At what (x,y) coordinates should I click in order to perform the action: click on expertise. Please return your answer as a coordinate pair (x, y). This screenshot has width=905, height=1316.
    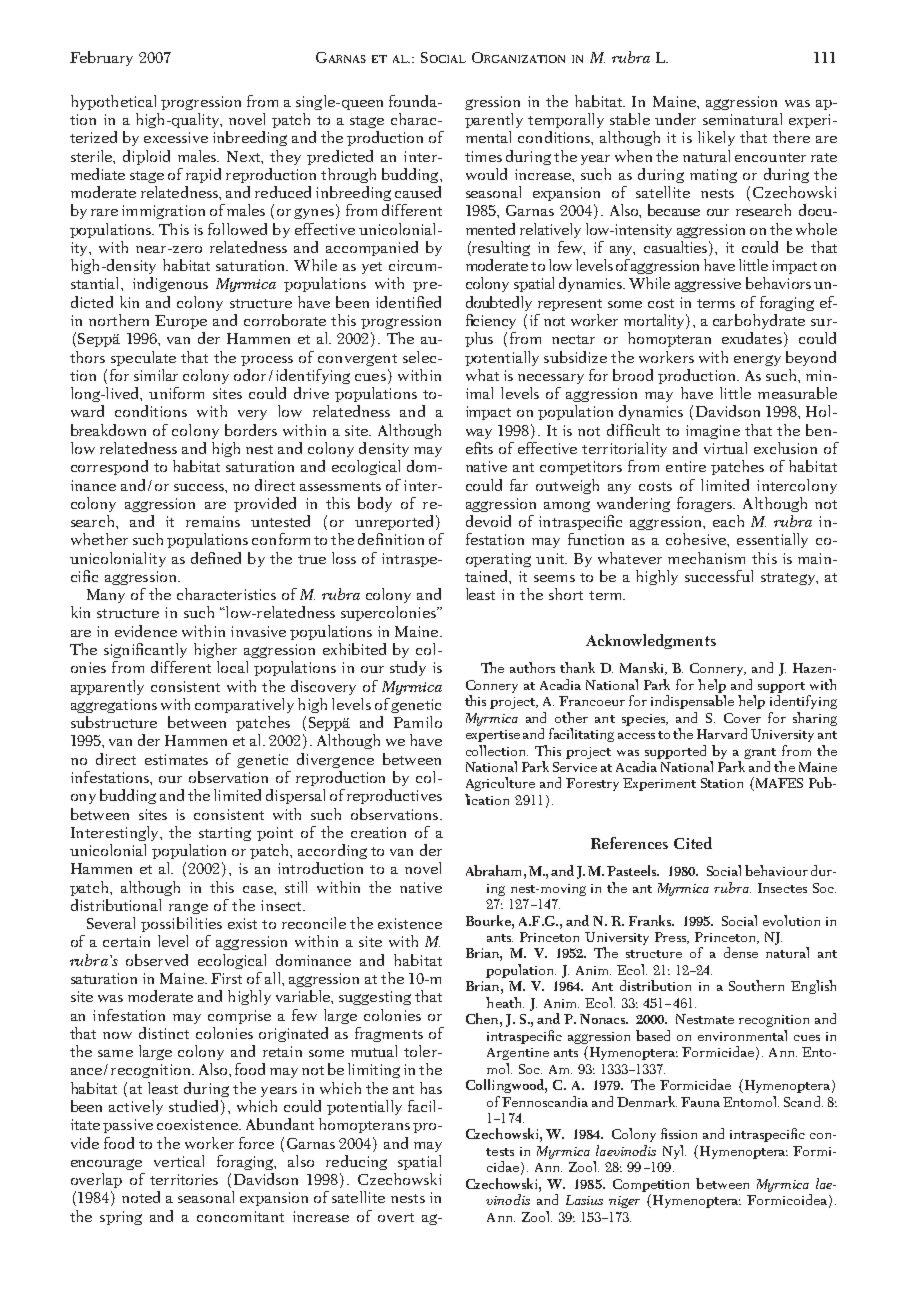
    Looking at the image, I should click on (493, 736).
